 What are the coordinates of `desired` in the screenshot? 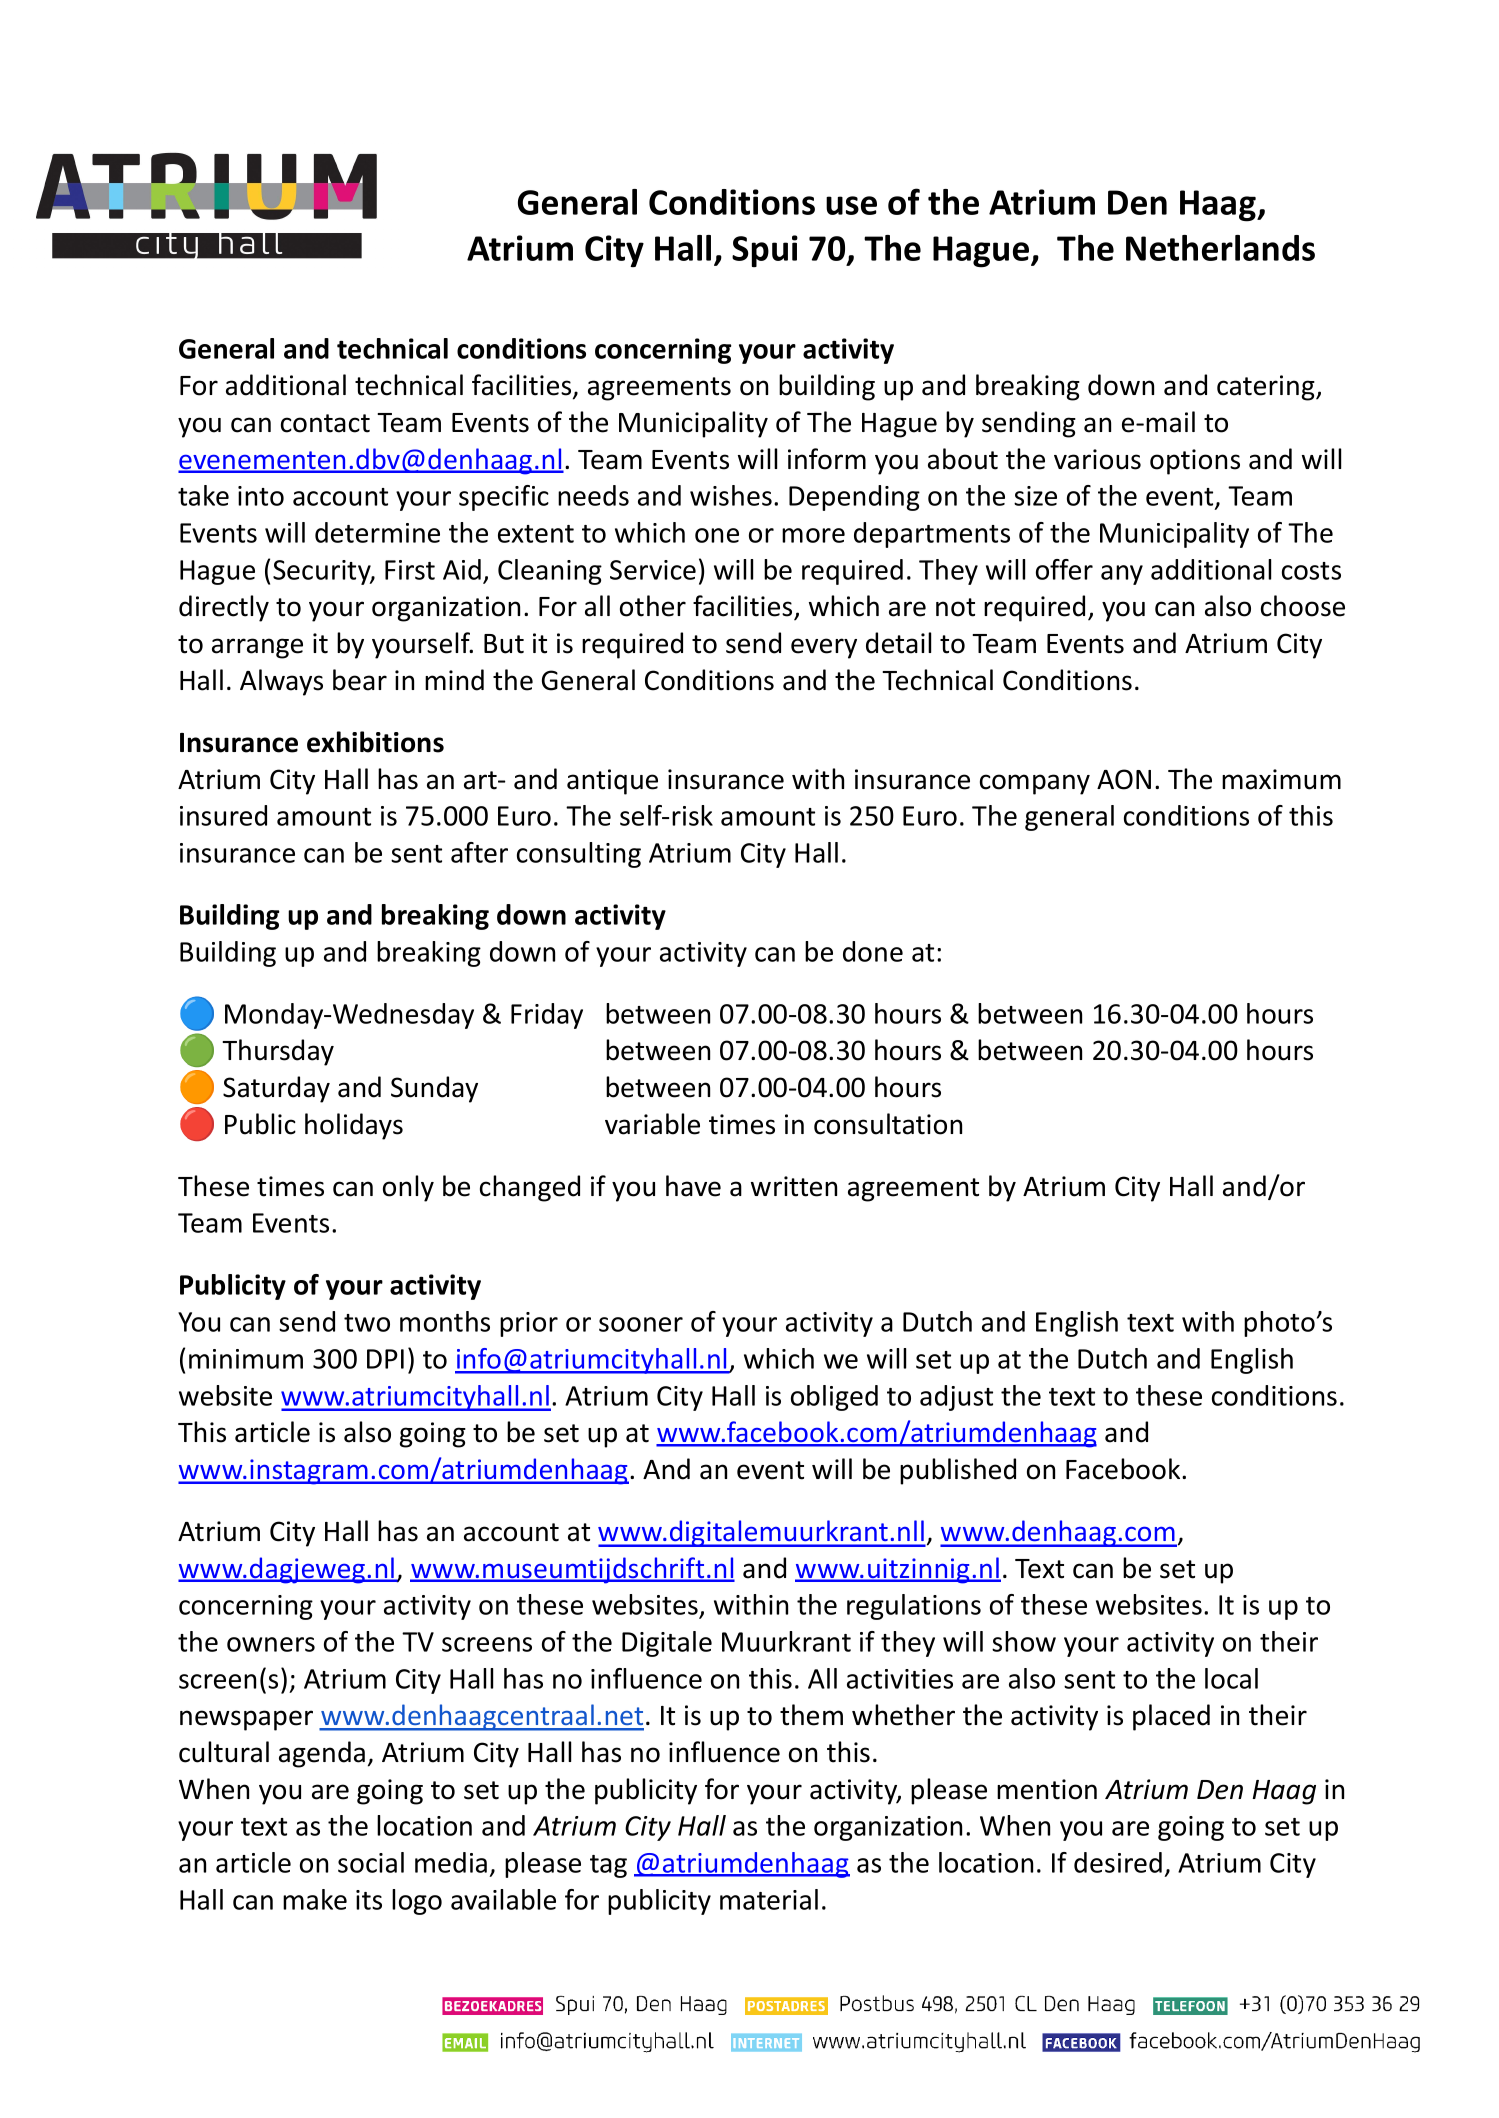 It's located at (1118, 1862).
